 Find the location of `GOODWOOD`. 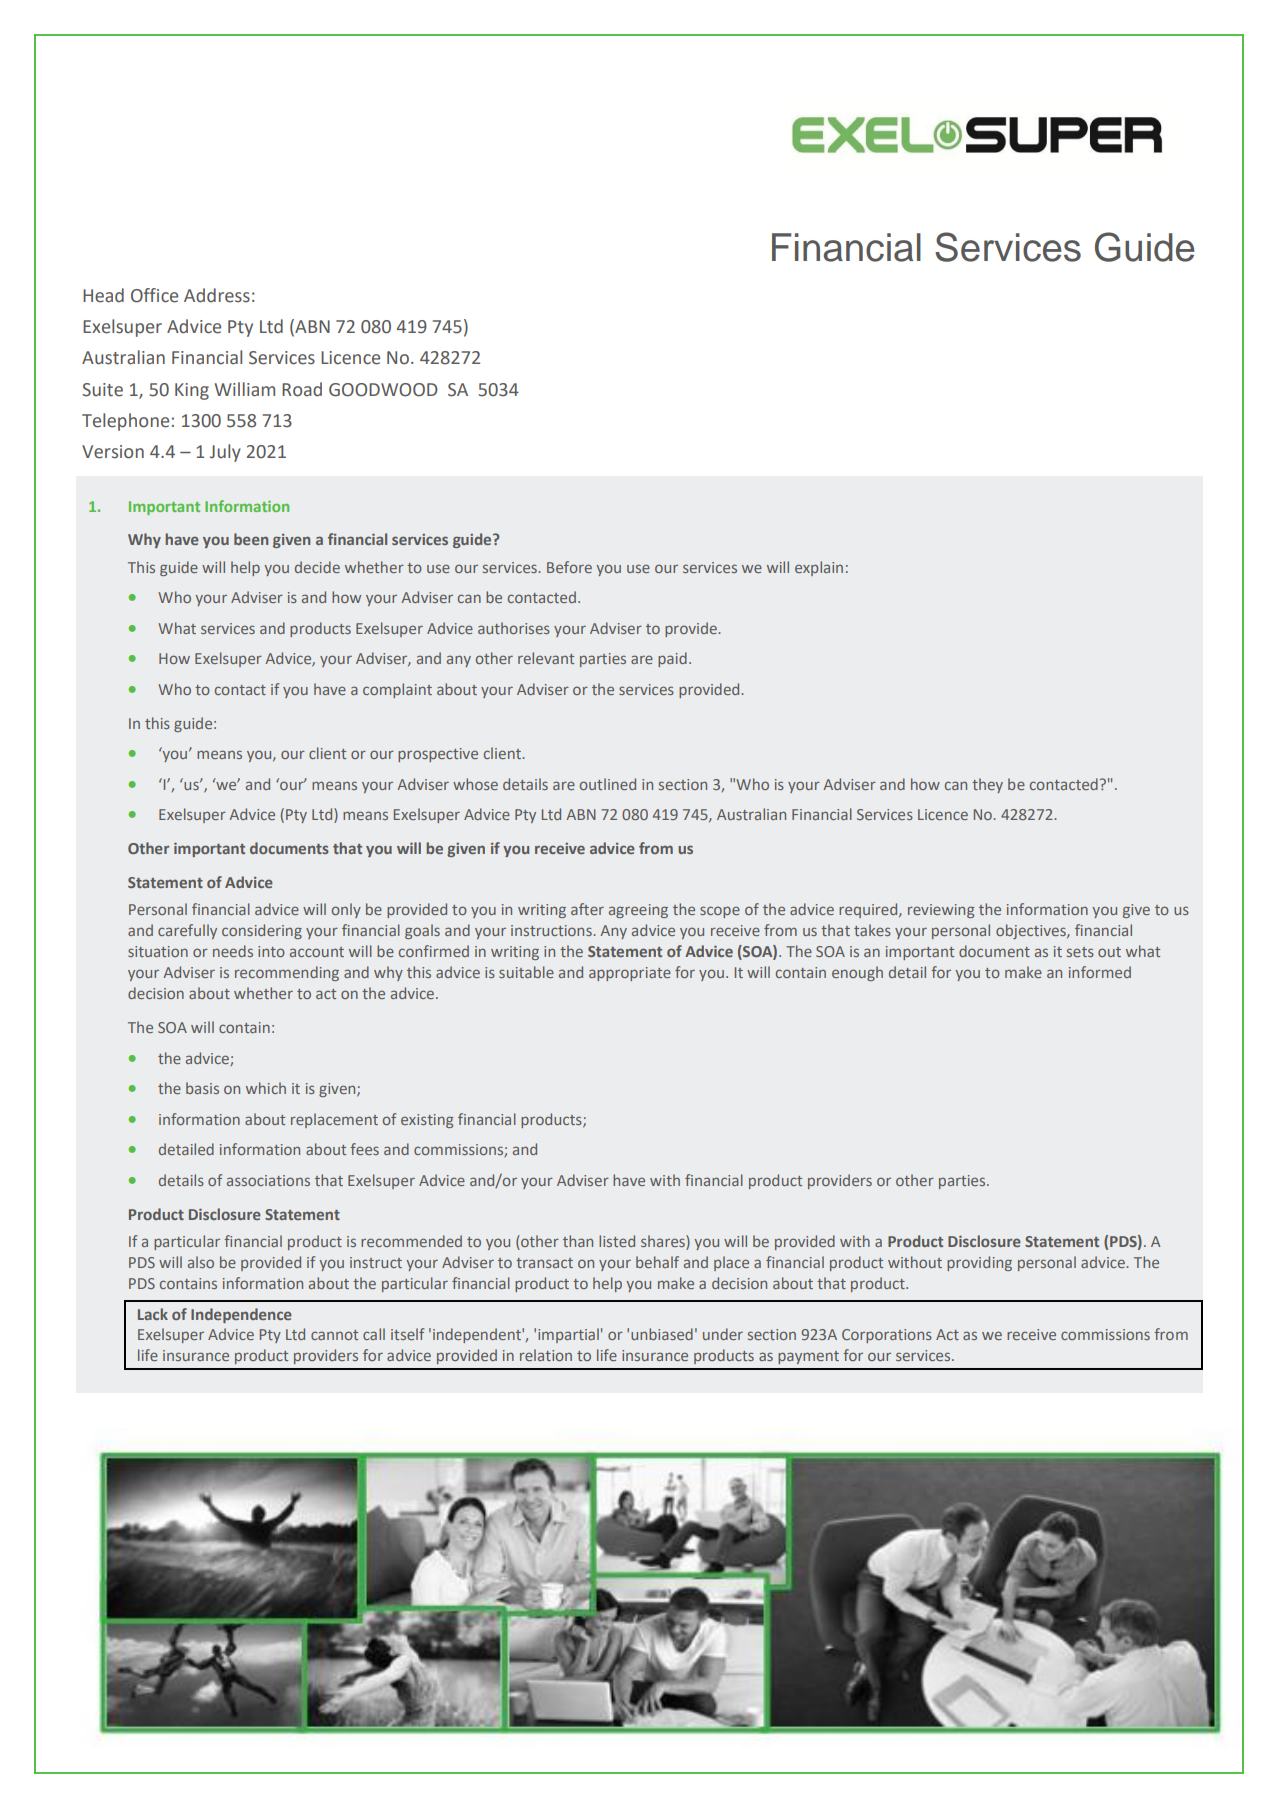

GOODWOOD is located at coordinates (383, 390).
